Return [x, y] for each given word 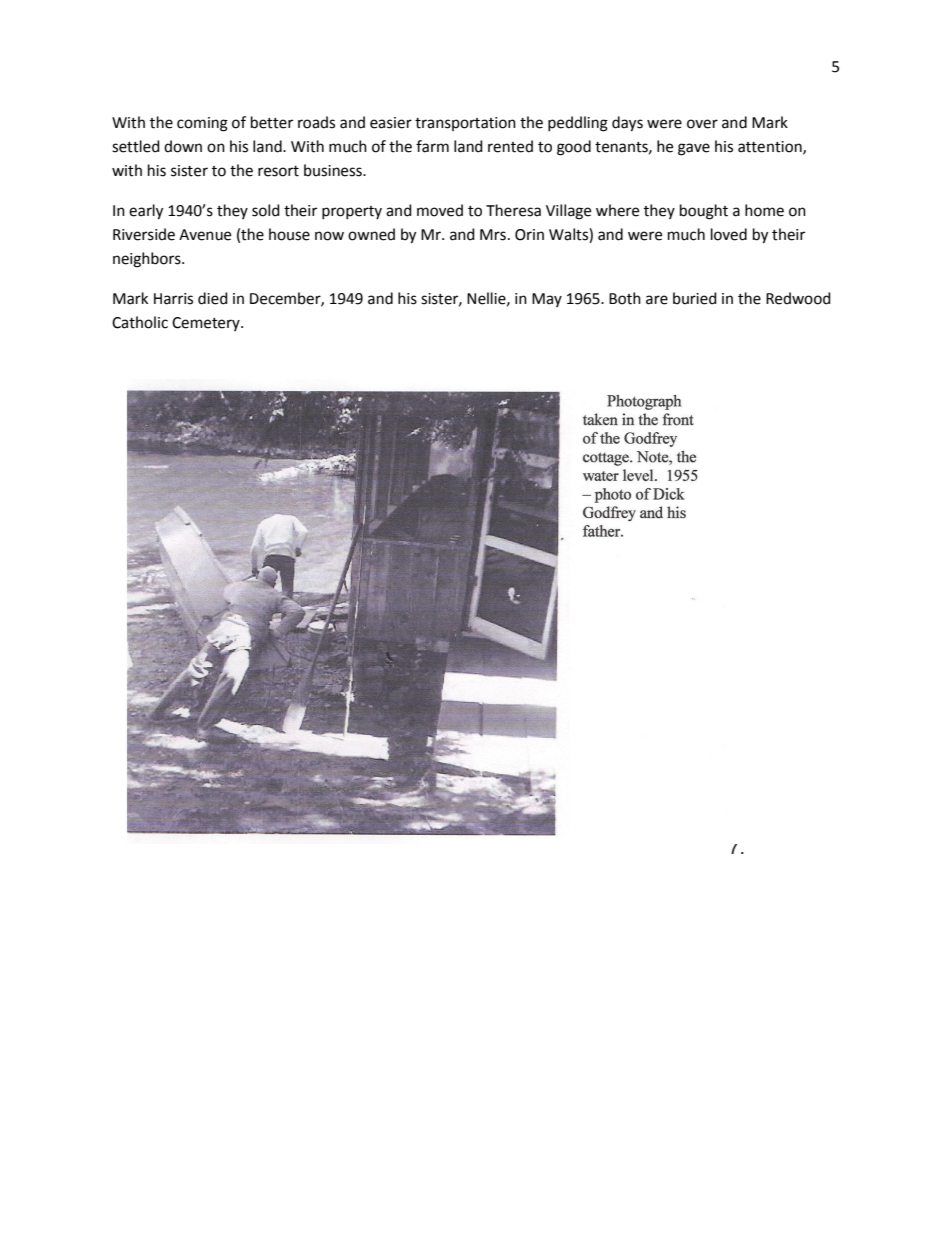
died [213, 298]
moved [440, 210]
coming [202, 124]
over [702, 124]
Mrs [493, 235]
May [547, 300]
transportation [465, 124]
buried [695, 298]
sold [266, 210]
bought [704, 212]
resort [278, 171]
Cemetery [207, 324]
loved [729, 234]
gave [694, 149]
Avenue [205, 235]
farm [432, 146]
